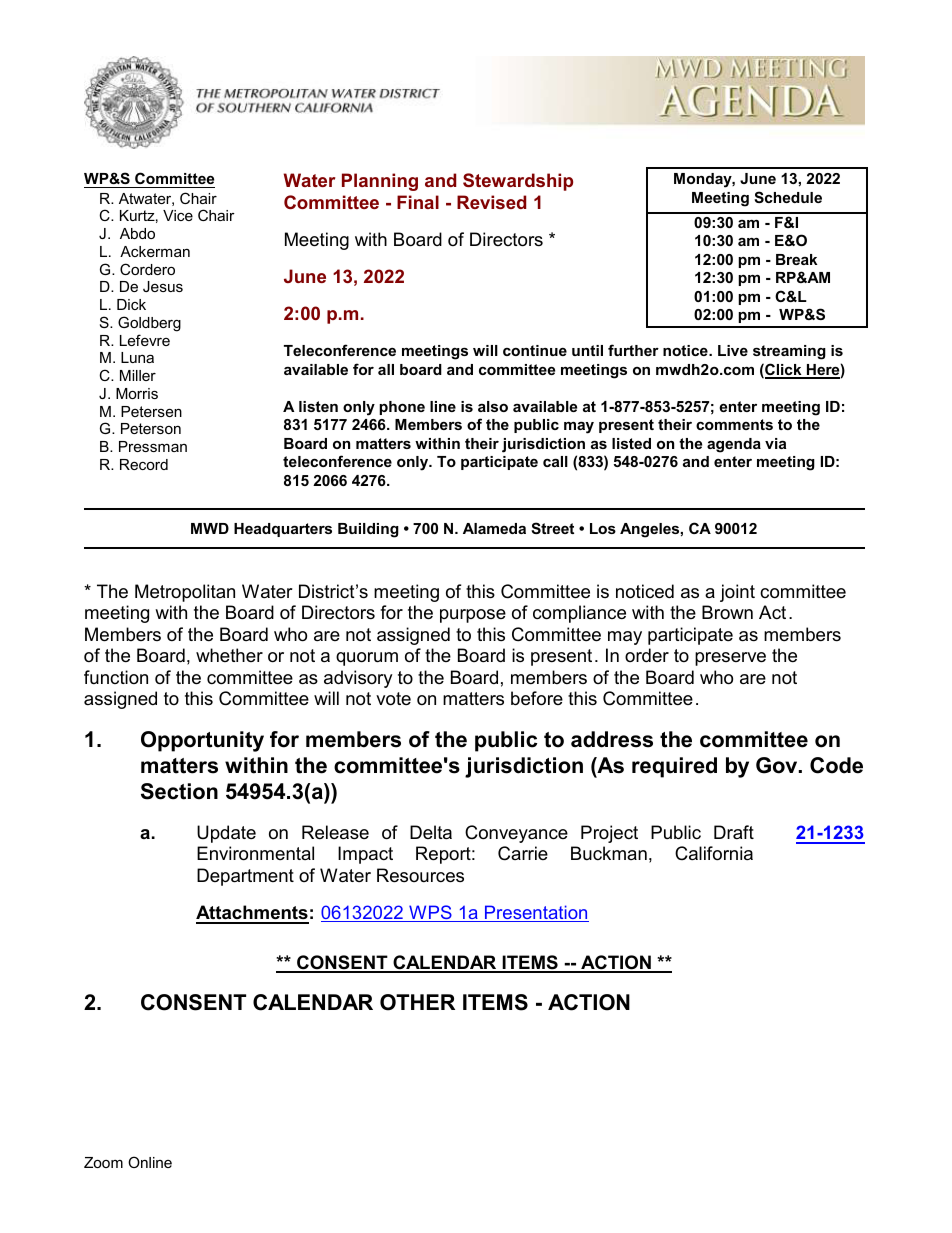 This image has height=1233, width=952. What do you see at coordinates (103, 1162) in the image?
I see `Zoom` at bounding box center [103, 1162].
